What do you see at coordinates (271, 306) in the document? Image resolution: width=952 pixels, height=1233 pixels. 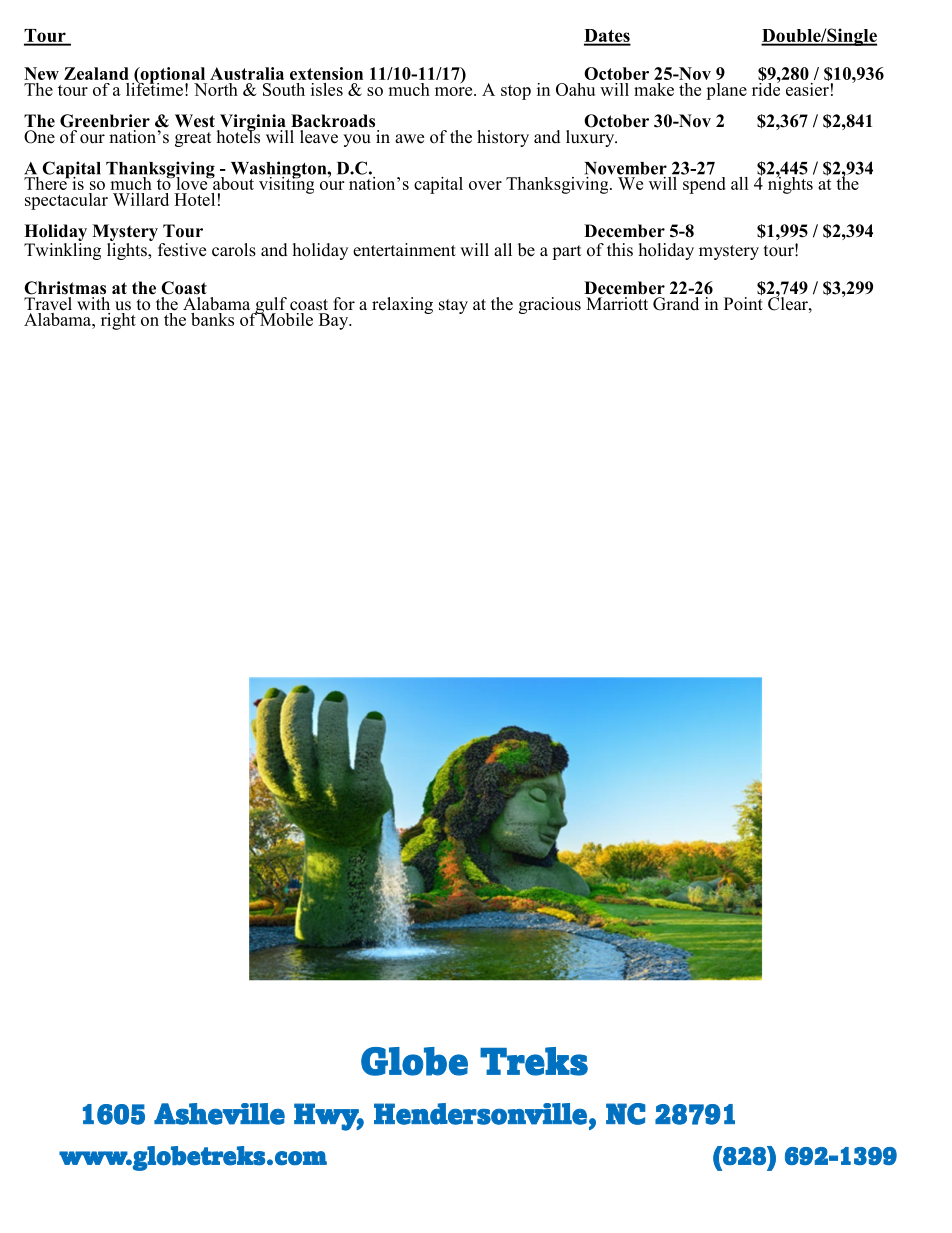 I see `gulf` at bounding box center [271, 306].
